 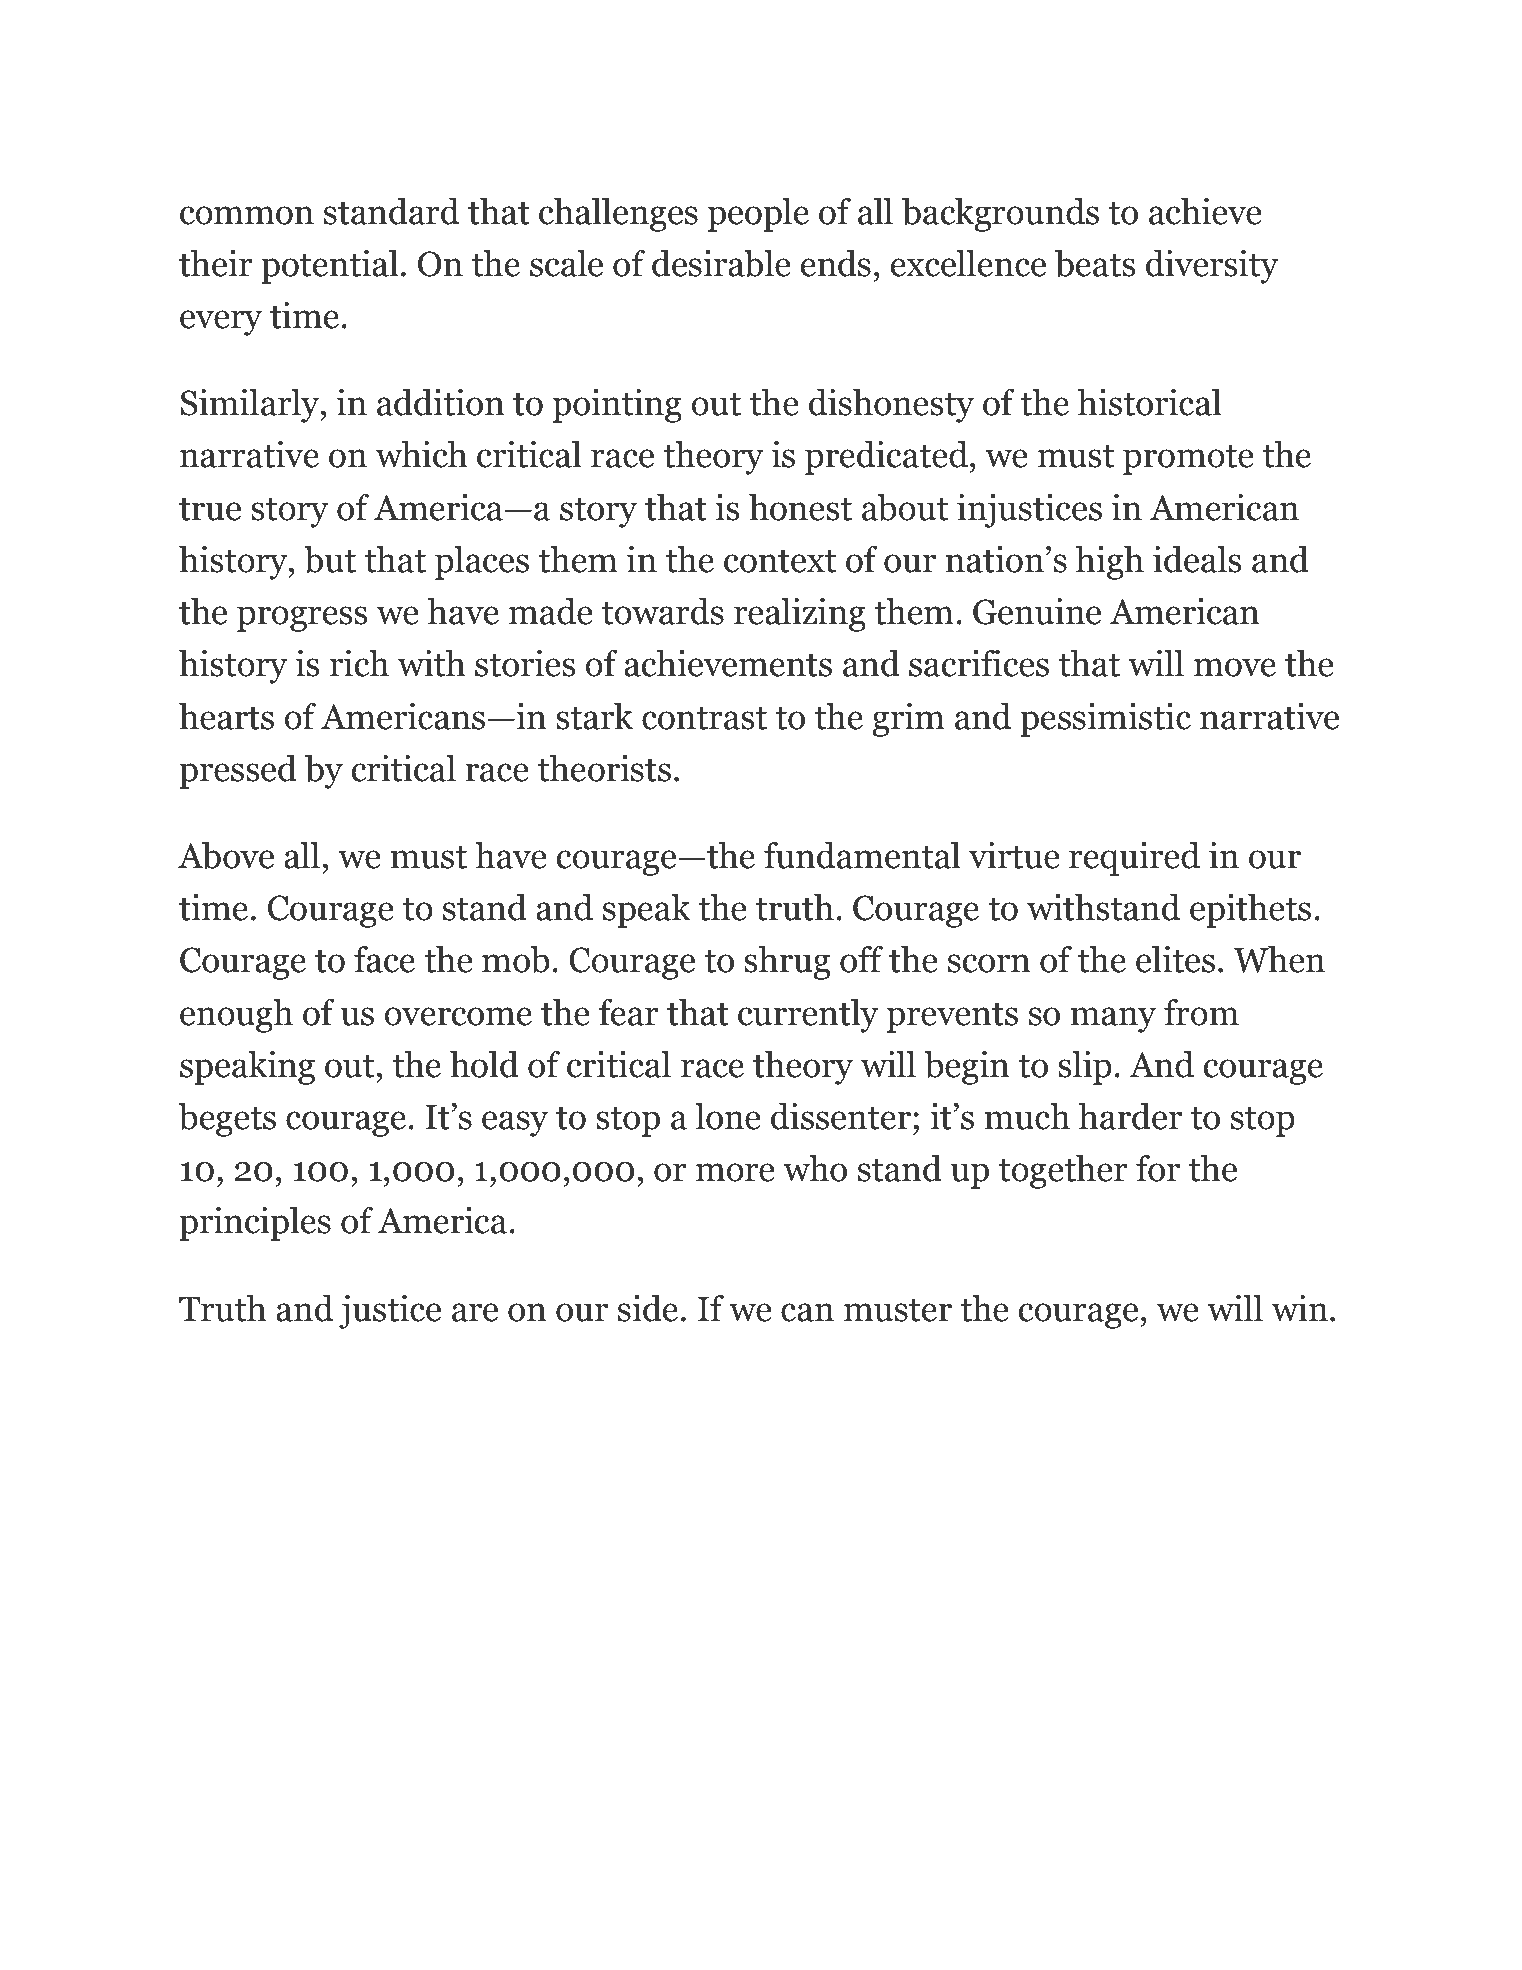 What do you see at coordinates (721, 263) in the screenshot?
I see `desirable` at bounding box center [721, 263].
